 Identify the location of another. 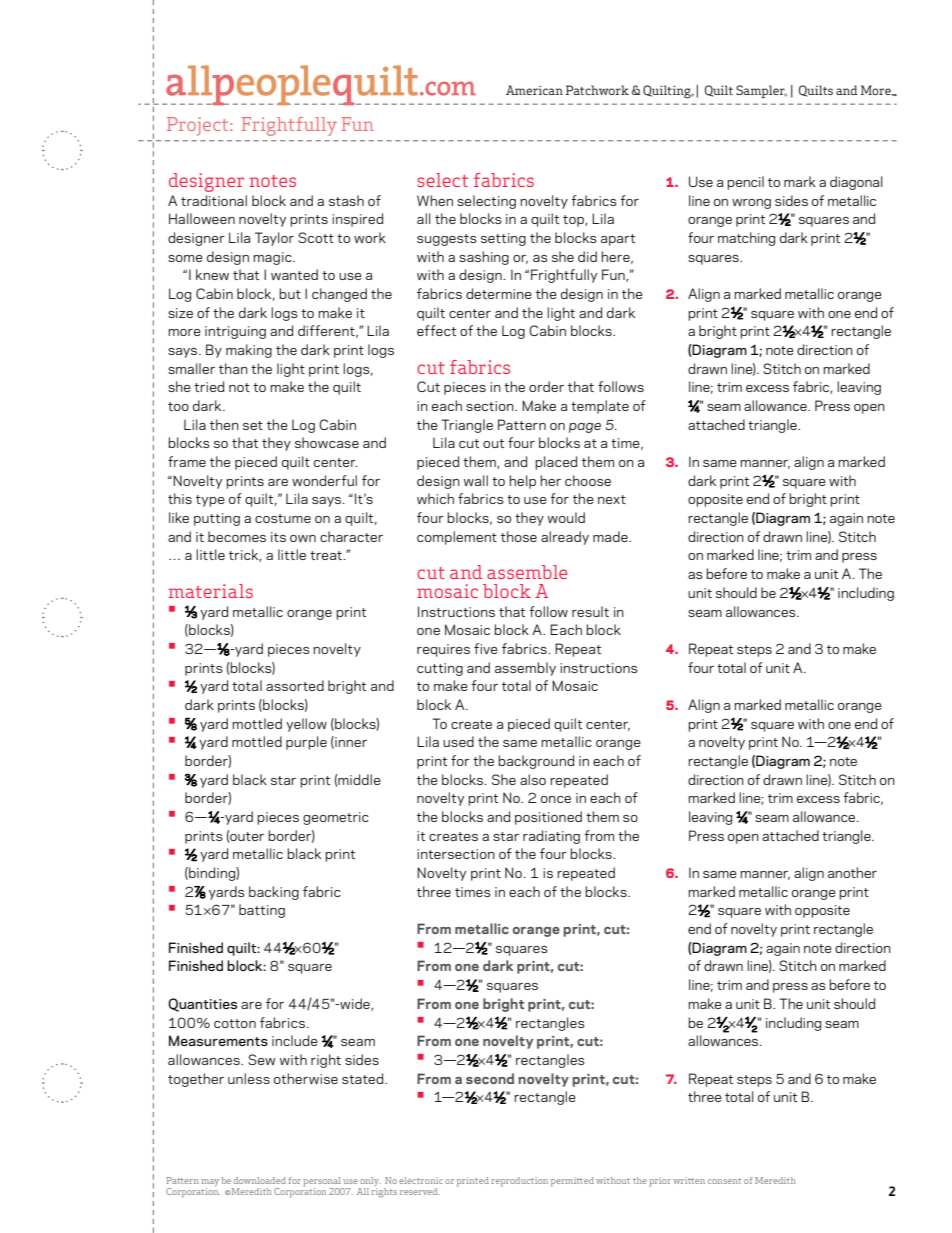
(852, 872).
